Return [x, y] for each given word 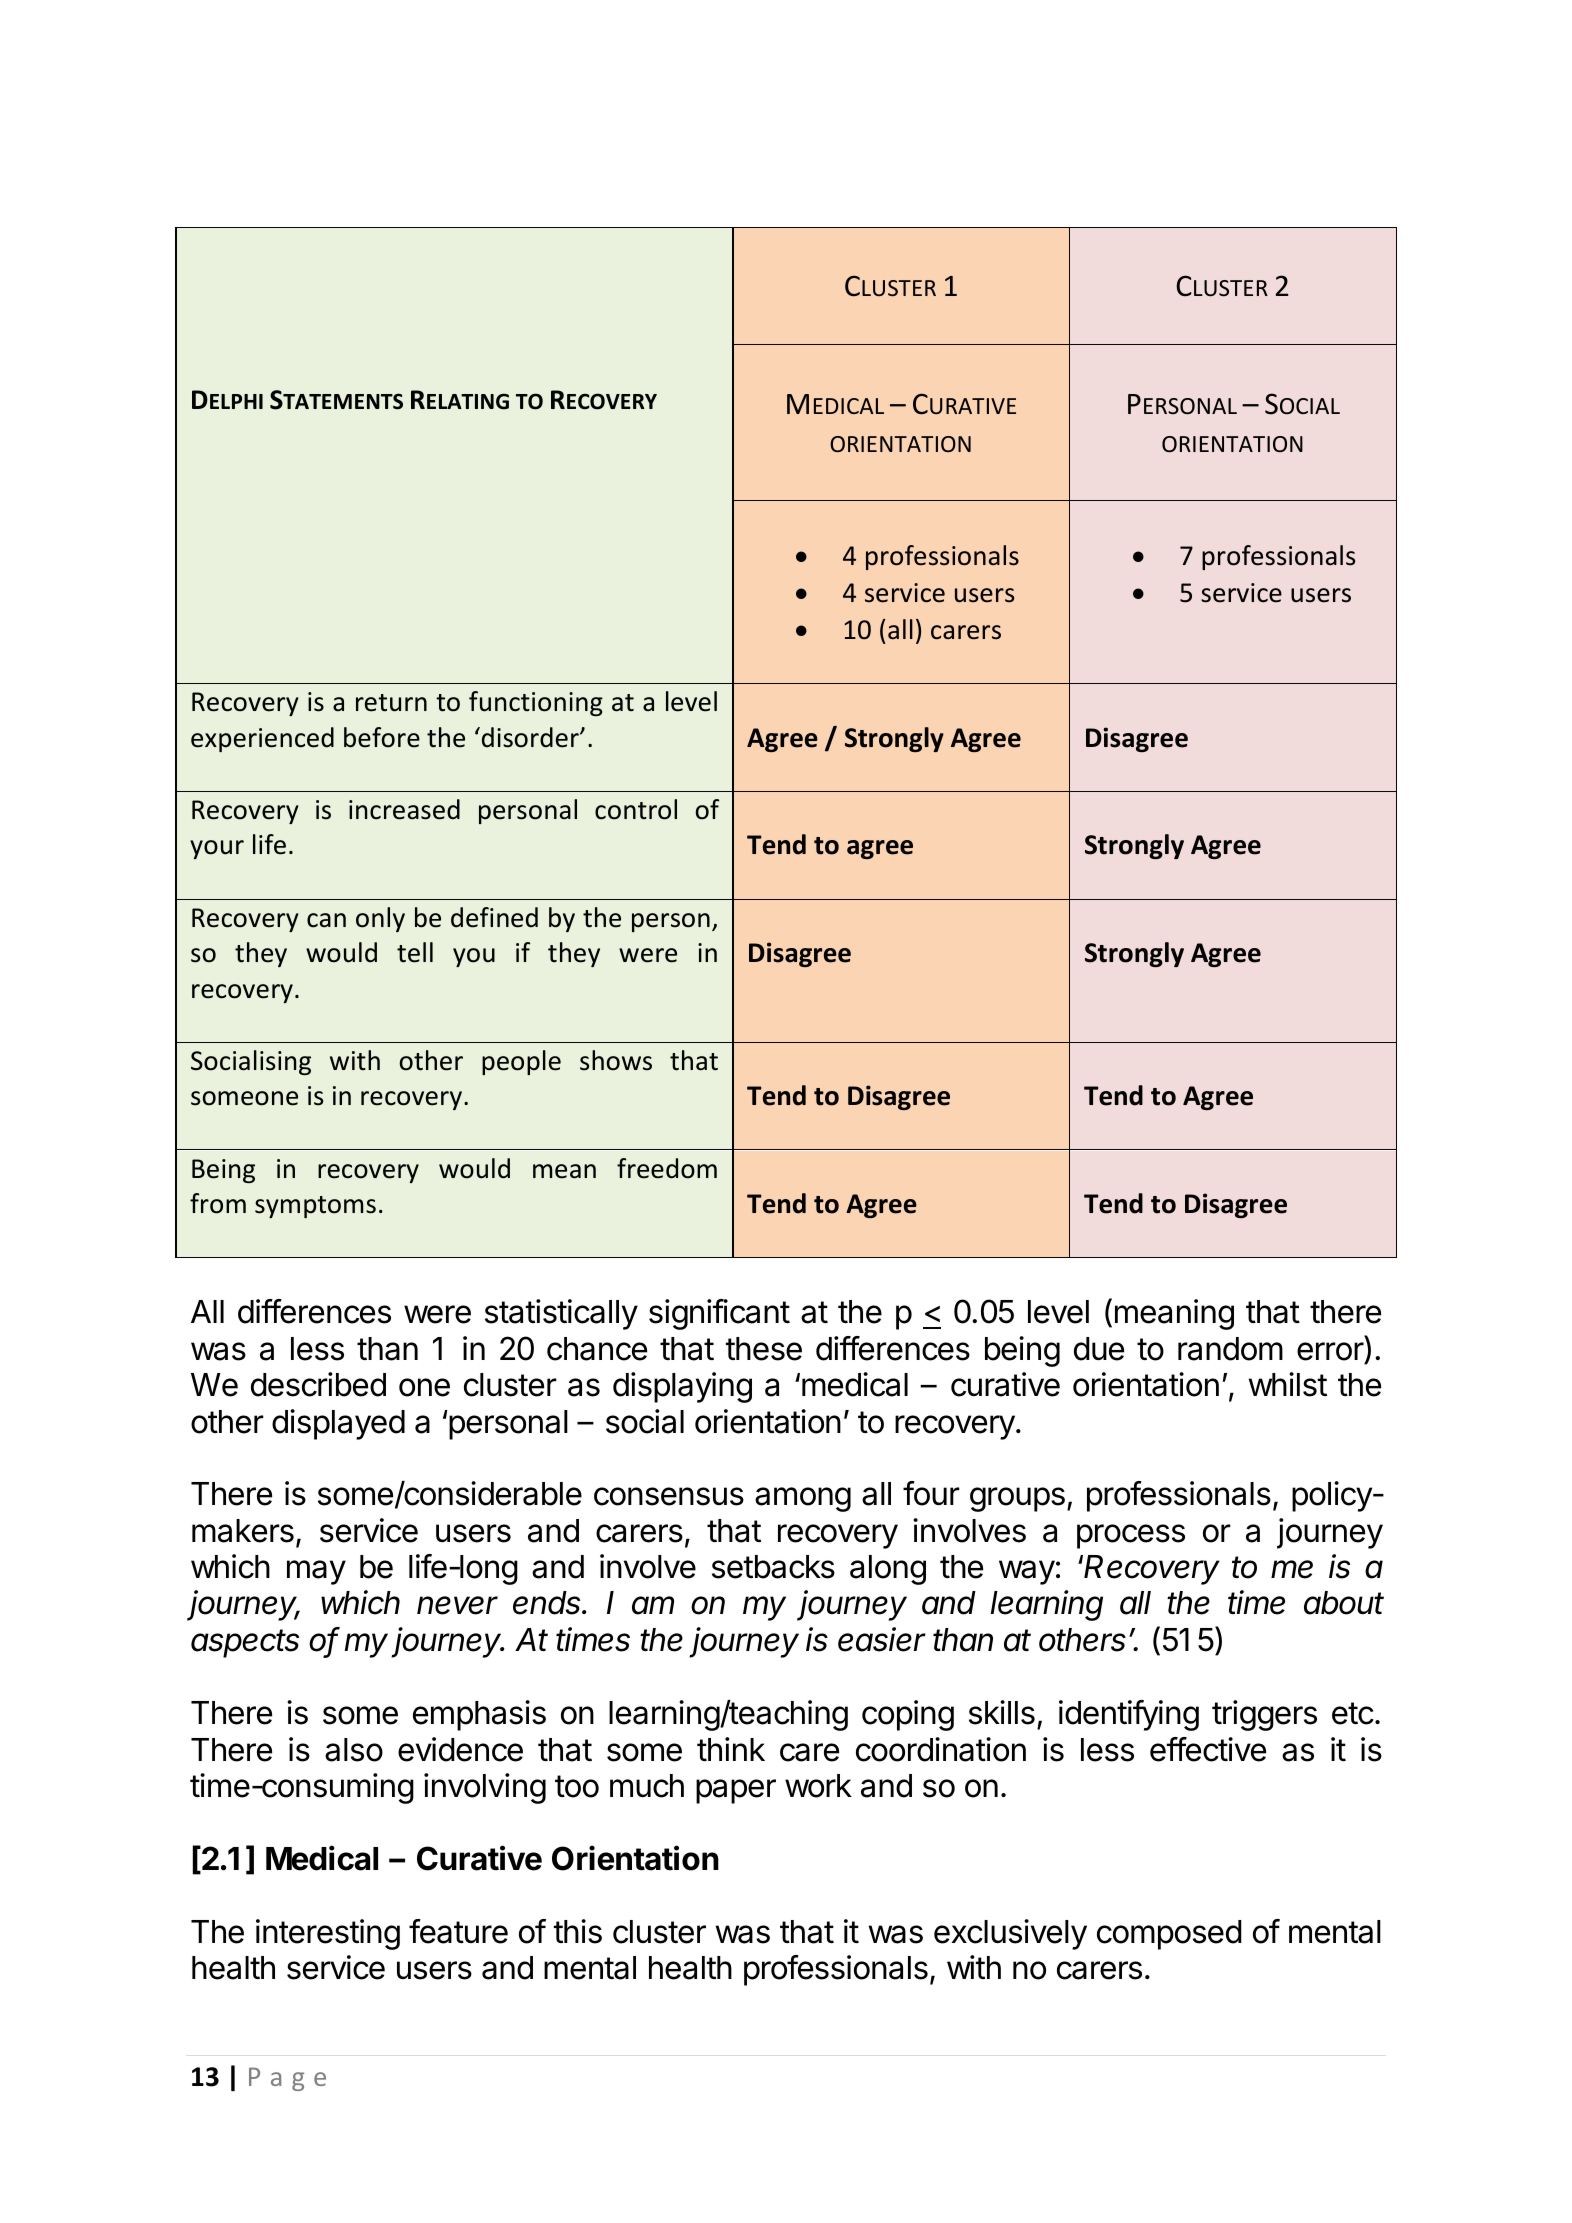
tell [415, 952]
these [764, 1349]
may [316, 1572]
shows [616, 1060]
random [1230, 1349]
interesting [328, 1934]
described [318, 1384]
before [382, 737]
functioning [536, 703]
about [1344, 1603]
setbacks [773, 1567]
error [1330, 1351]
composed [1169, 1935]
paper [736, 1791]
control [636, 809]
